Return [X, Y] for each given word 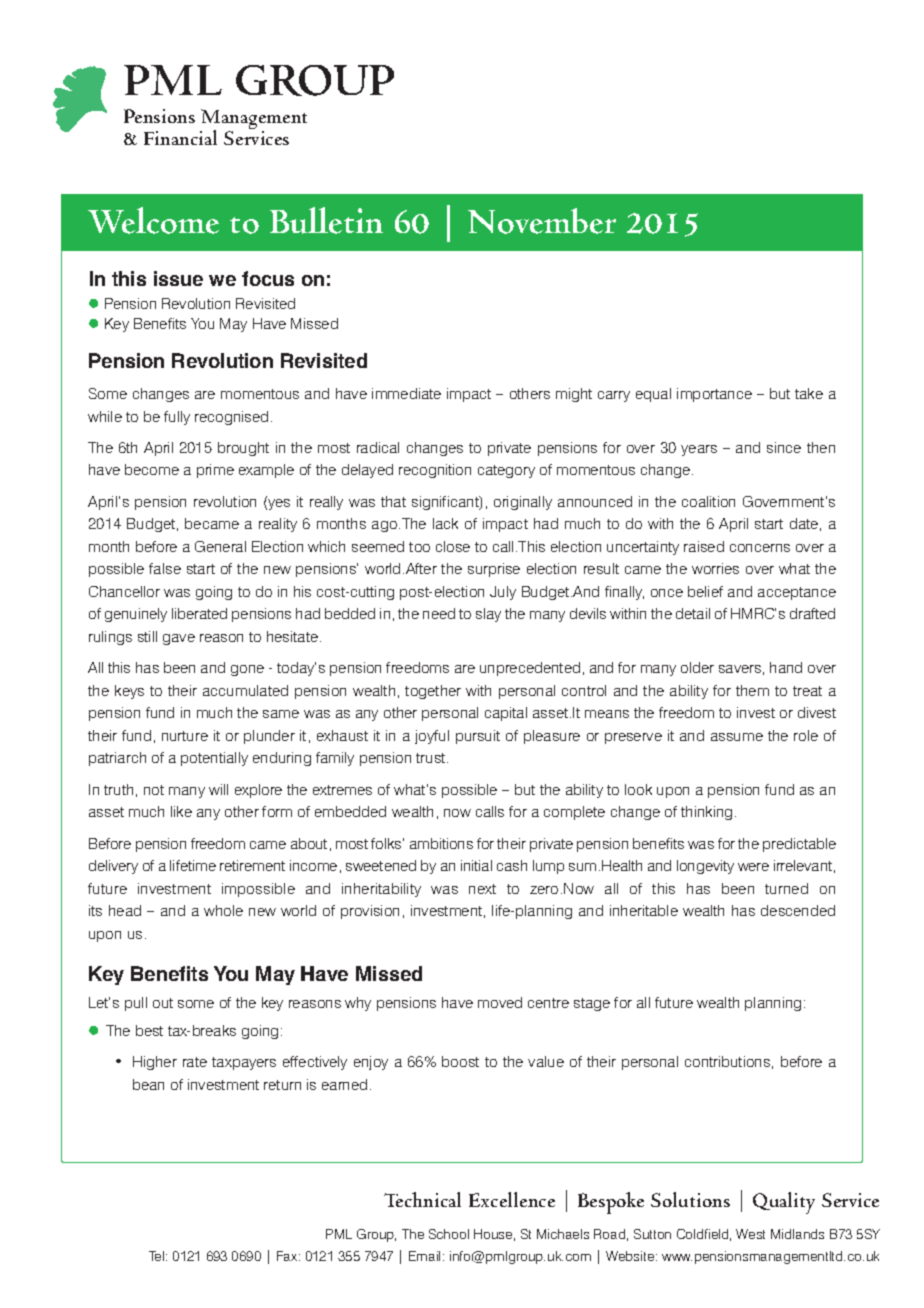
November [542, 221]
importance [714, 395]
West [750, 1234]
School [449, 1234]
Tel [156, 1256]
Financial [180, 137]
